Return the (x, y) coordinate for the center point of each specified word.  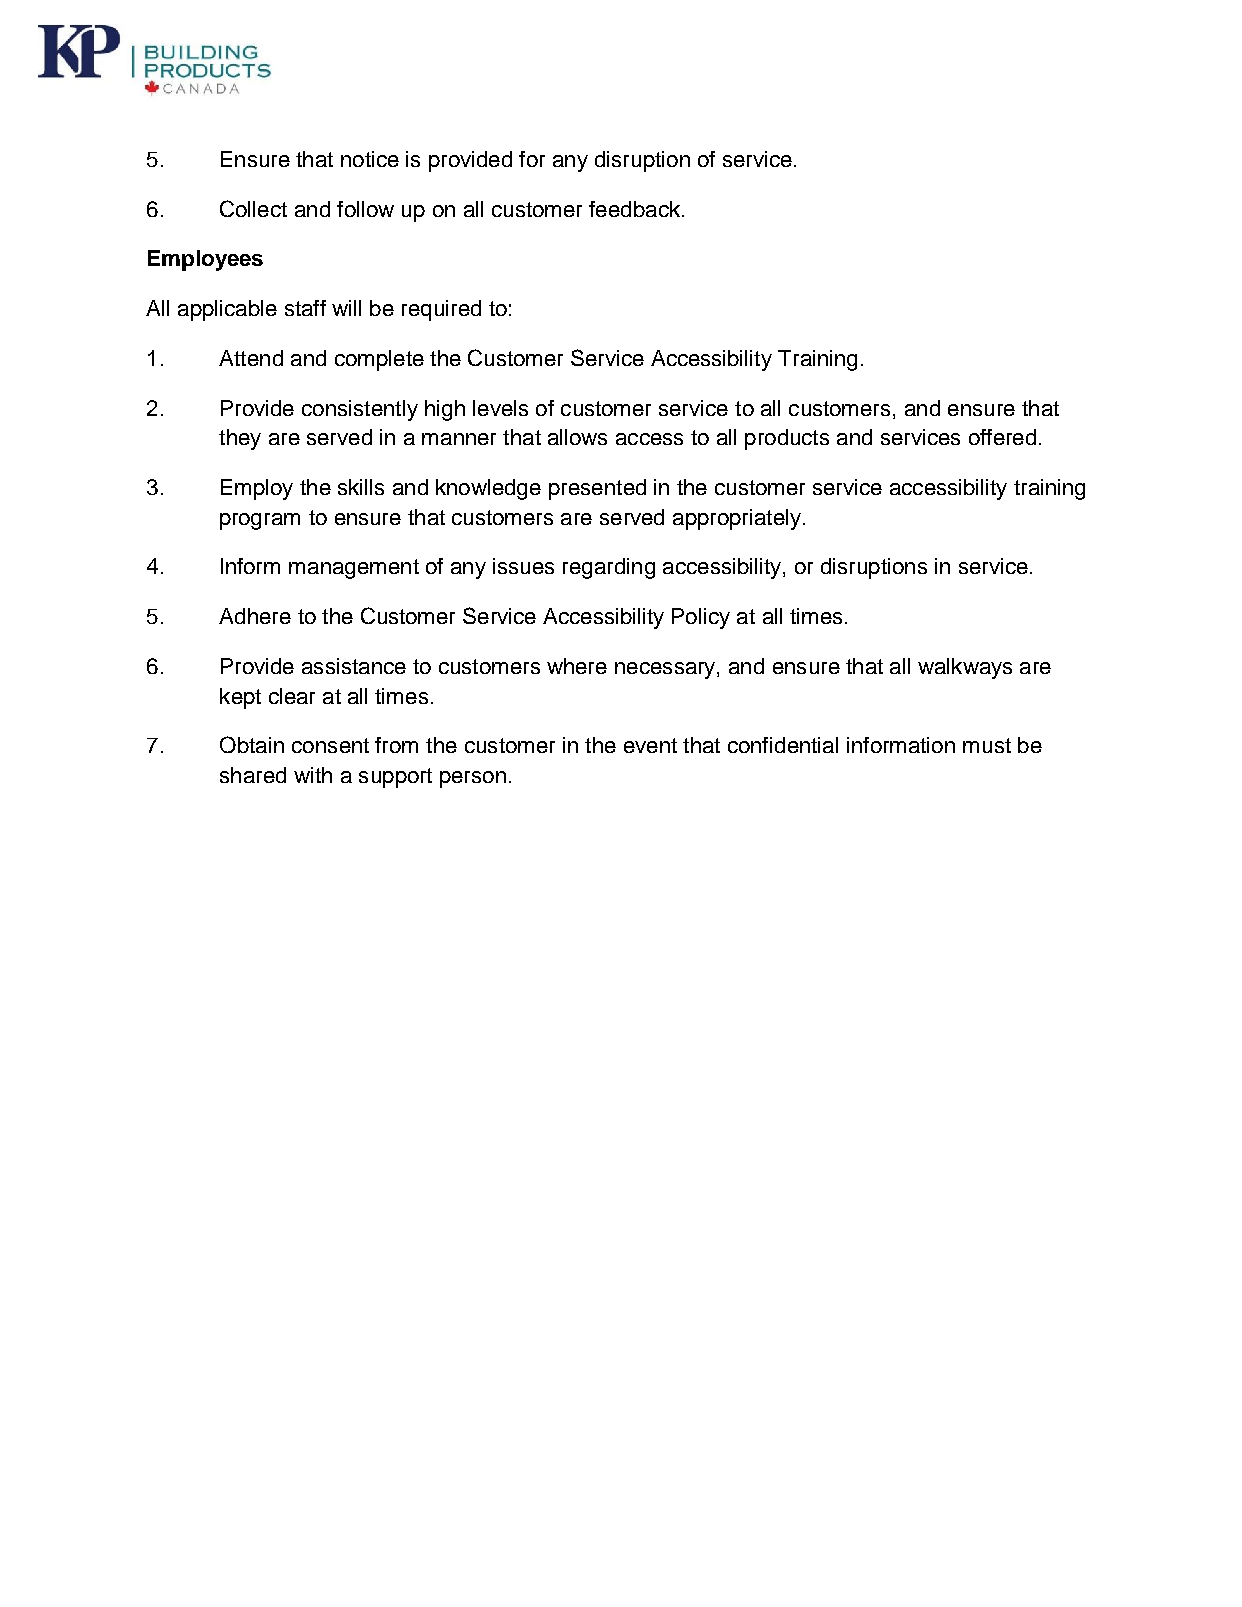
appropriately (737, 519)
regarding (609, 568)
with (313, 775)
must (987, 745)
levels (500, 408)
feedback (634, 209)
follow (365, 209)
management (354, 569)
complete (379, 360)
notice (370, 159)
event (650, 745)
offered (1002, 437)
